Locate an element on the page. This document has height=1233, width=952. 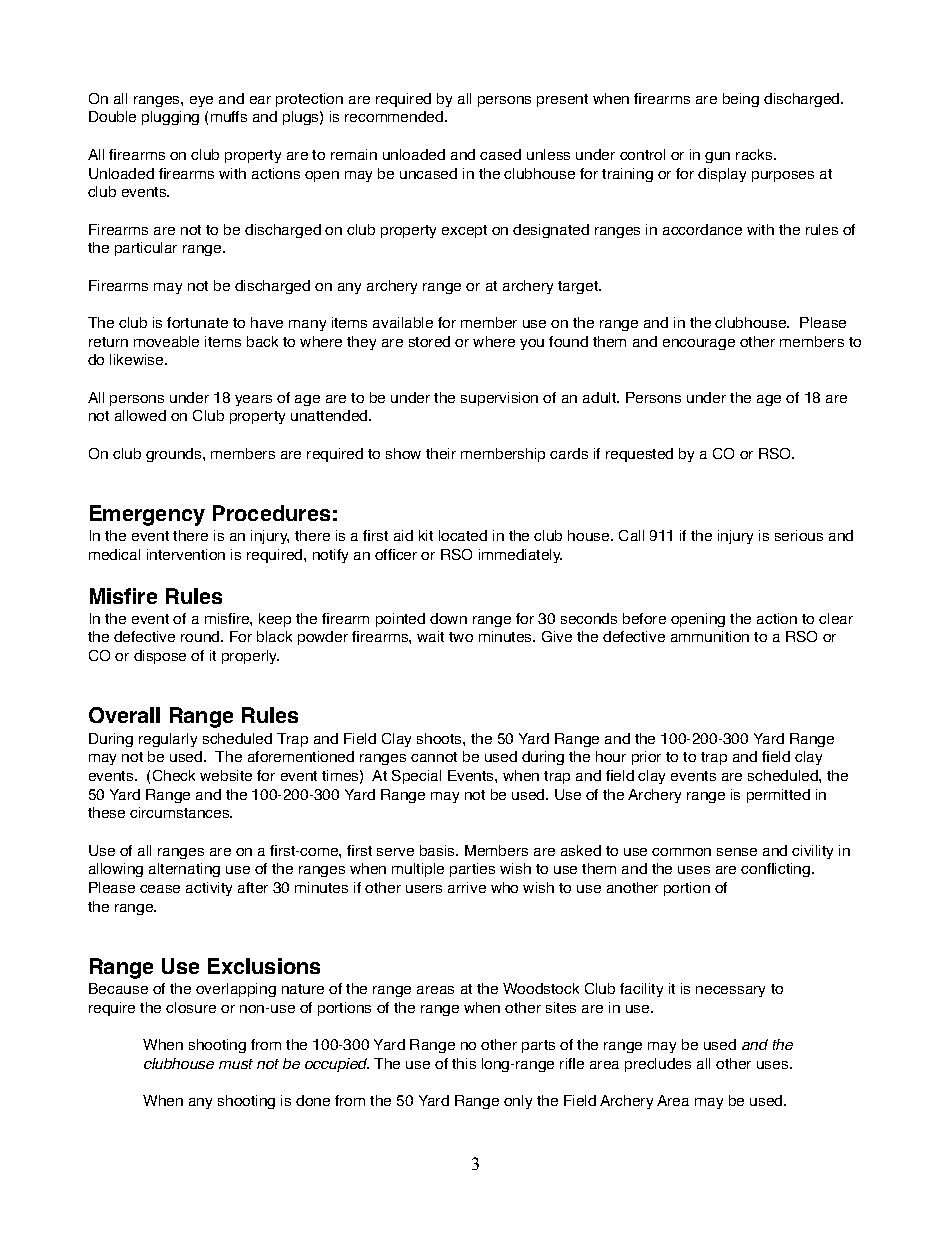
must is located at coordinates (236, 1064).
